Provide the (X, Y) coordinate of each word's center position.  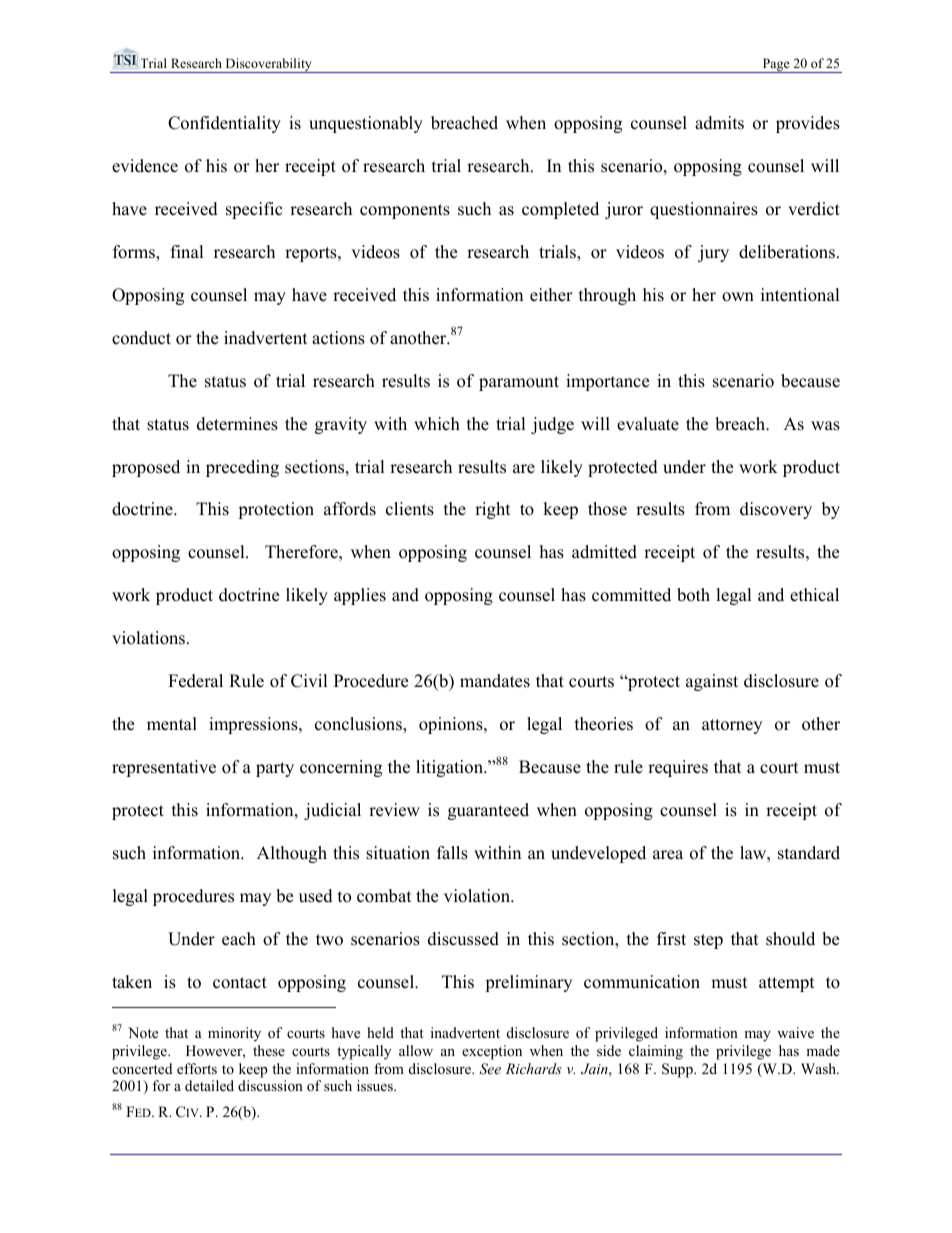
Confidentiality (224, 124)
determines (237, 424)
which (437, 424)
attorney (732, 726)
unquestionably (366, 124)
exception (492, 1052)
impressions (254, 725)
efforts (197, 1068)
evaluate (648, 424)
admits (719, 123)
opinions (452, 725)
